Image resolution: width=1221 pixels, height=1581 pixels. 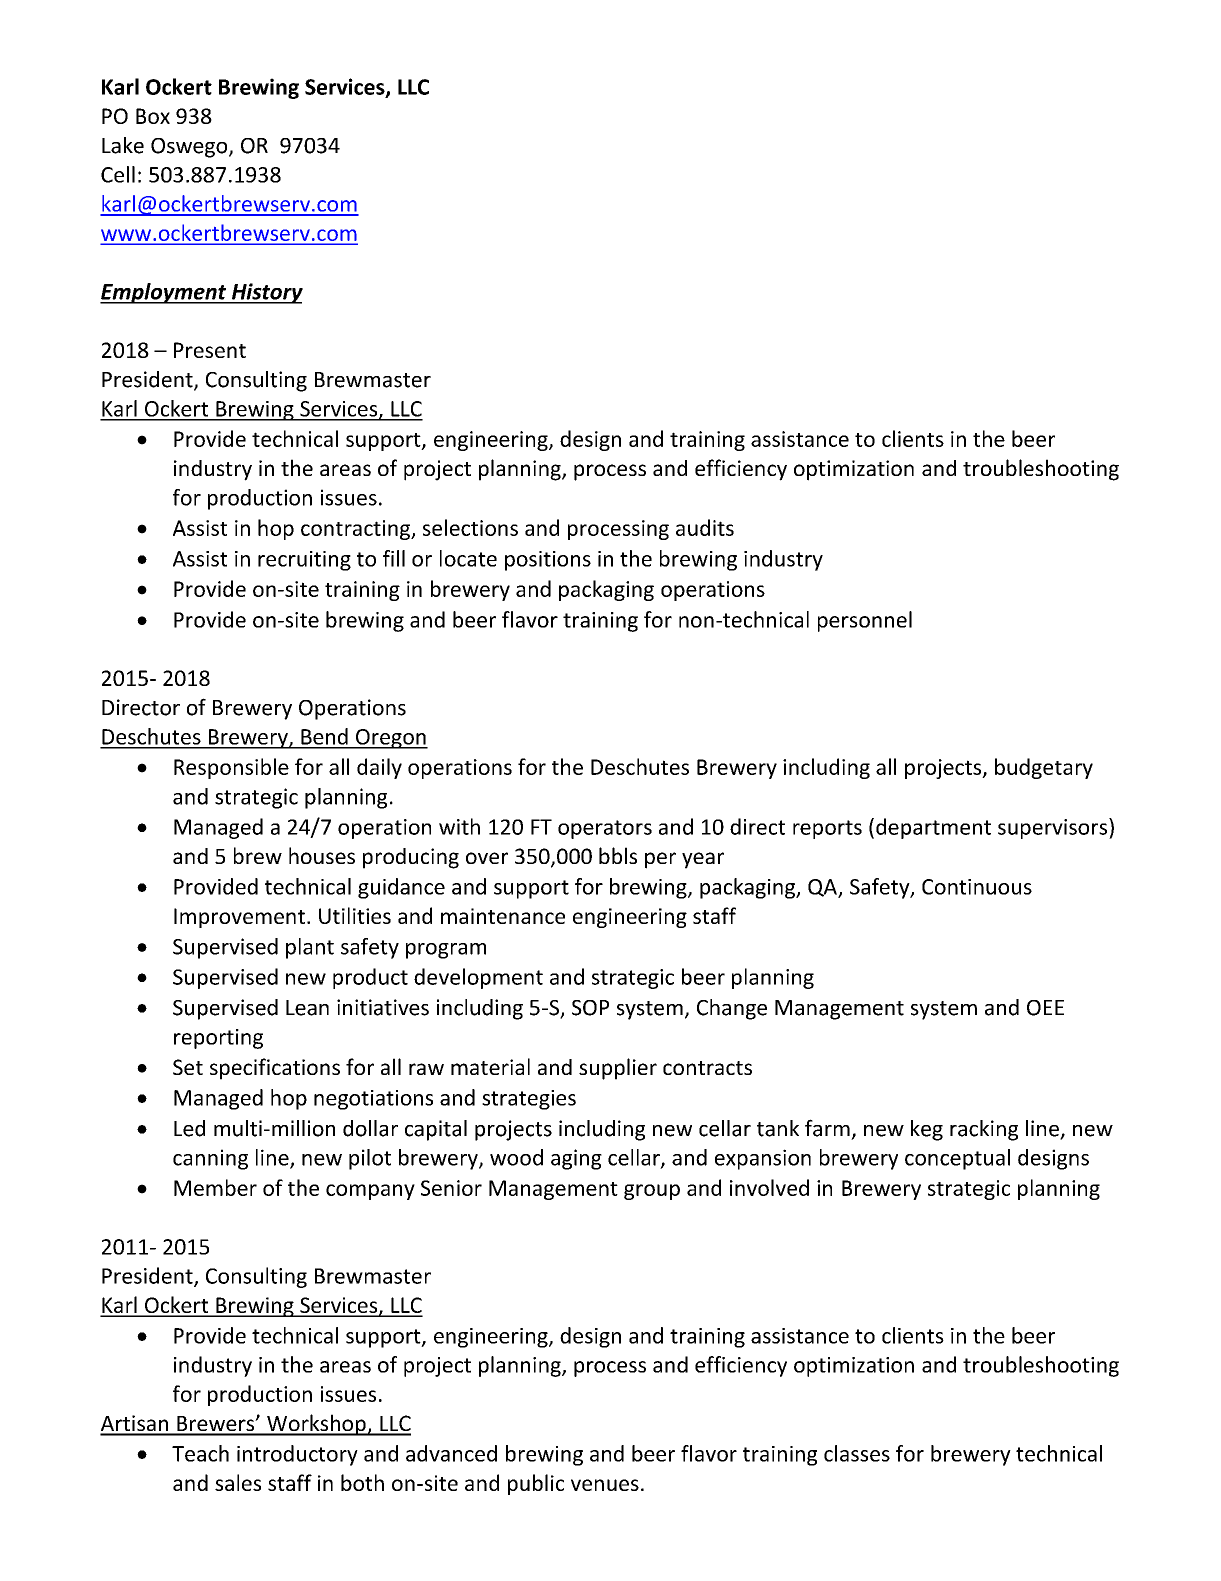 I want to click on classes, so click(x=857, y=1453).
